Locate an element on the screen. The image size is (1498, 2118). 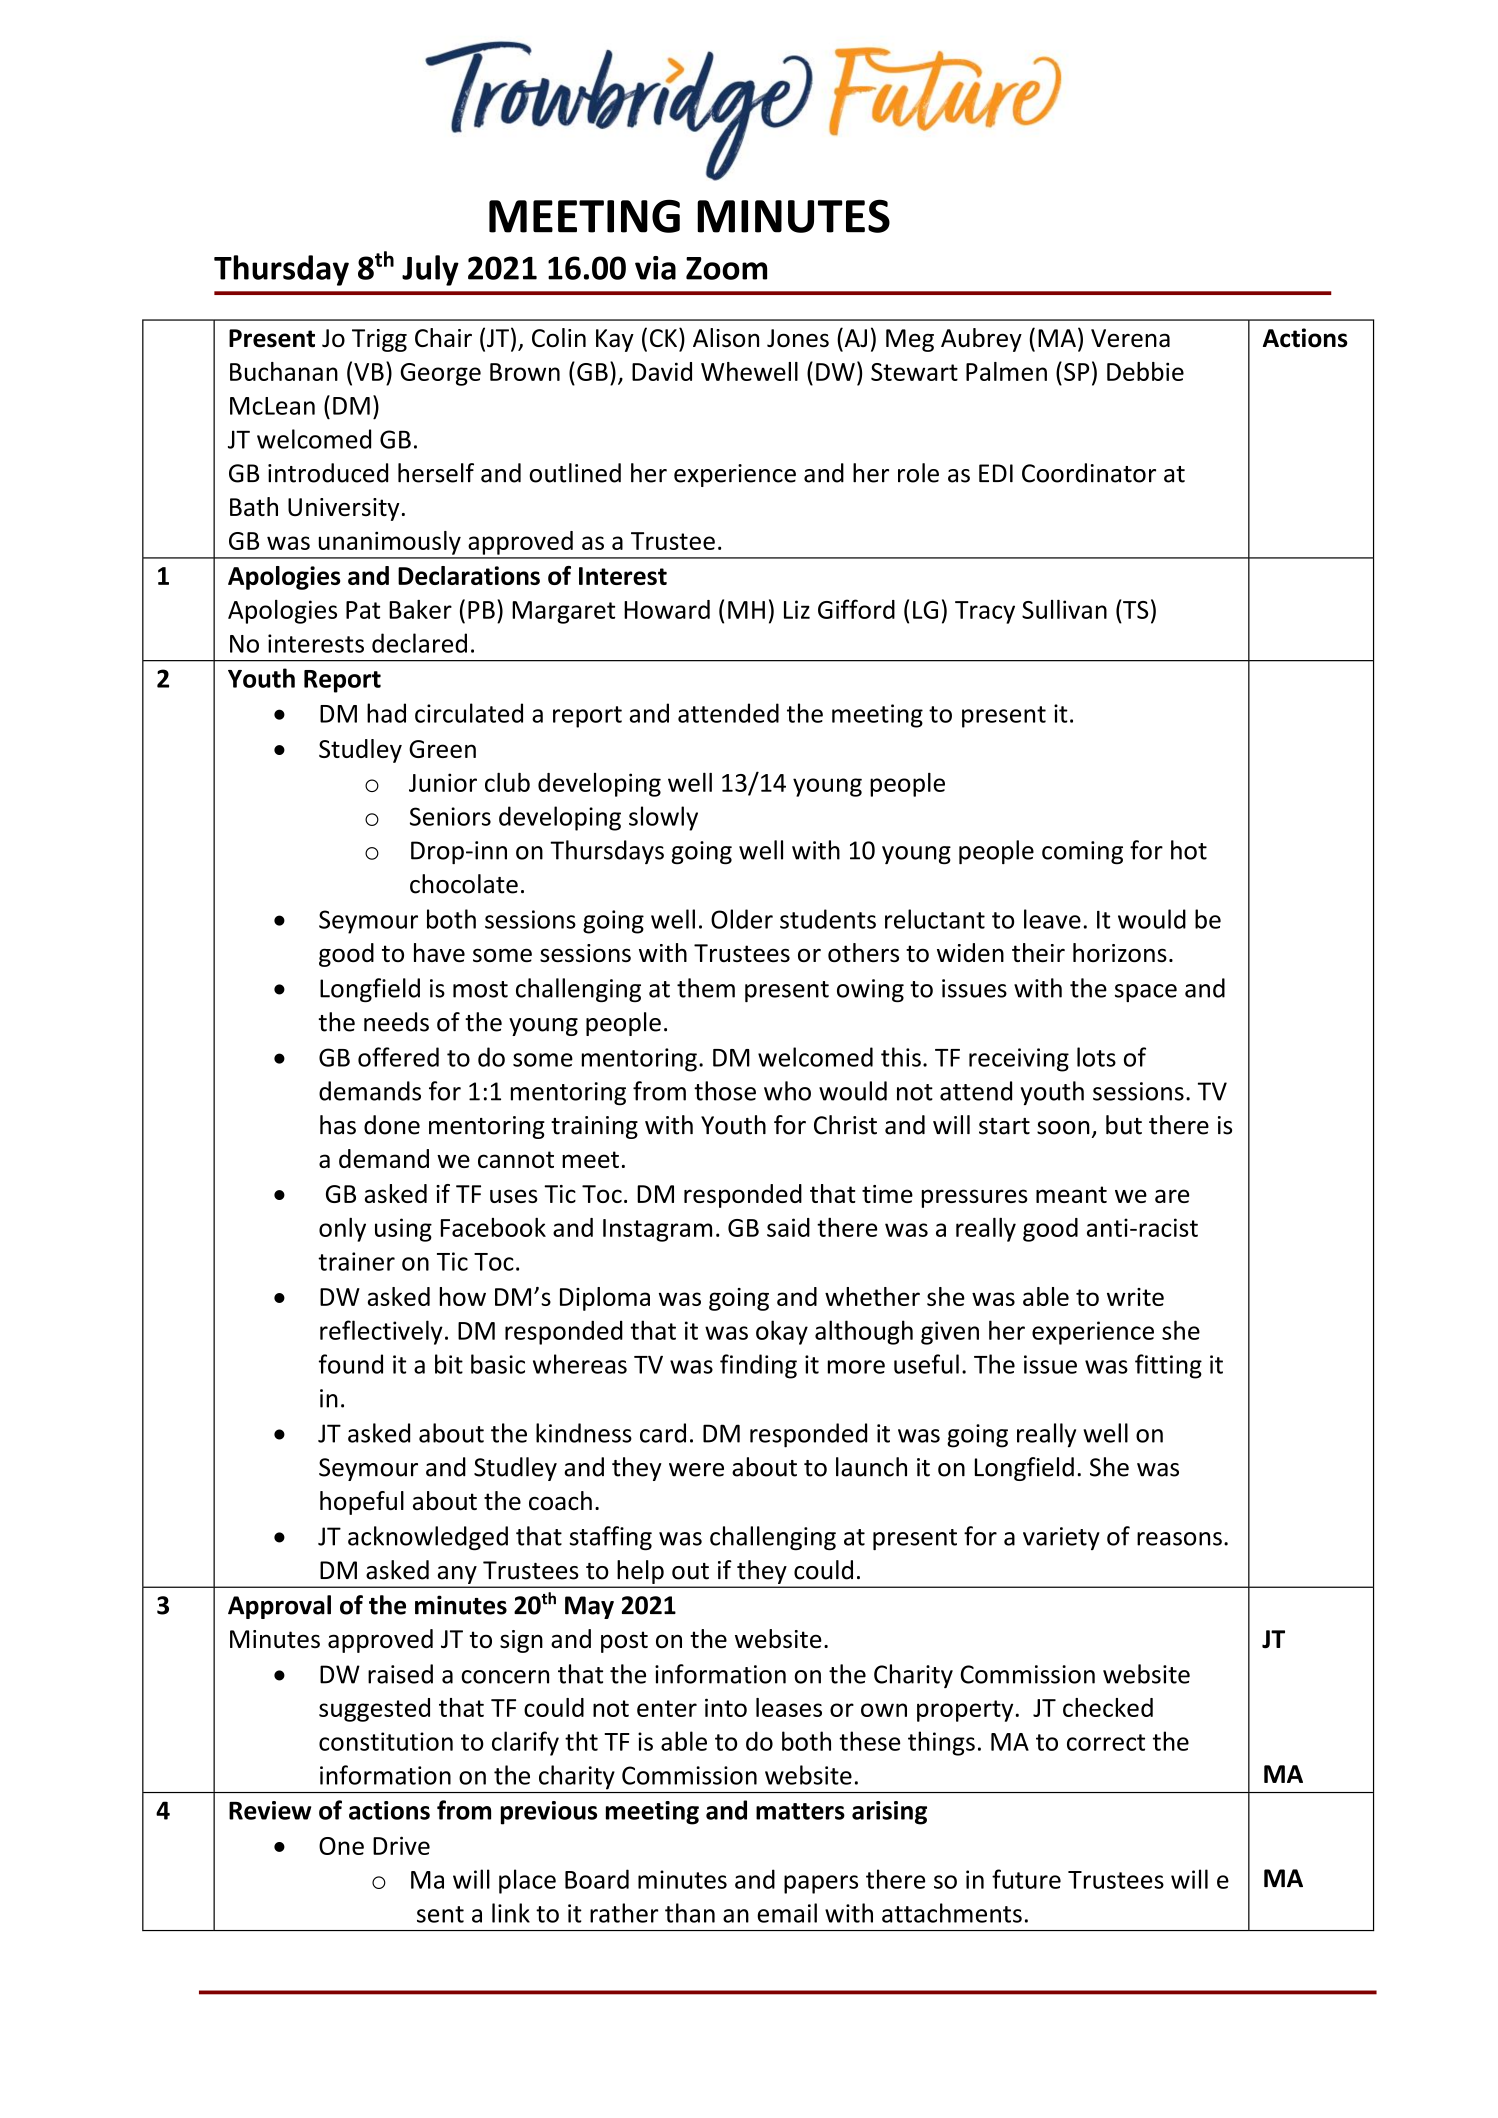
Sullivan is located at coordinates (1064, 609).
